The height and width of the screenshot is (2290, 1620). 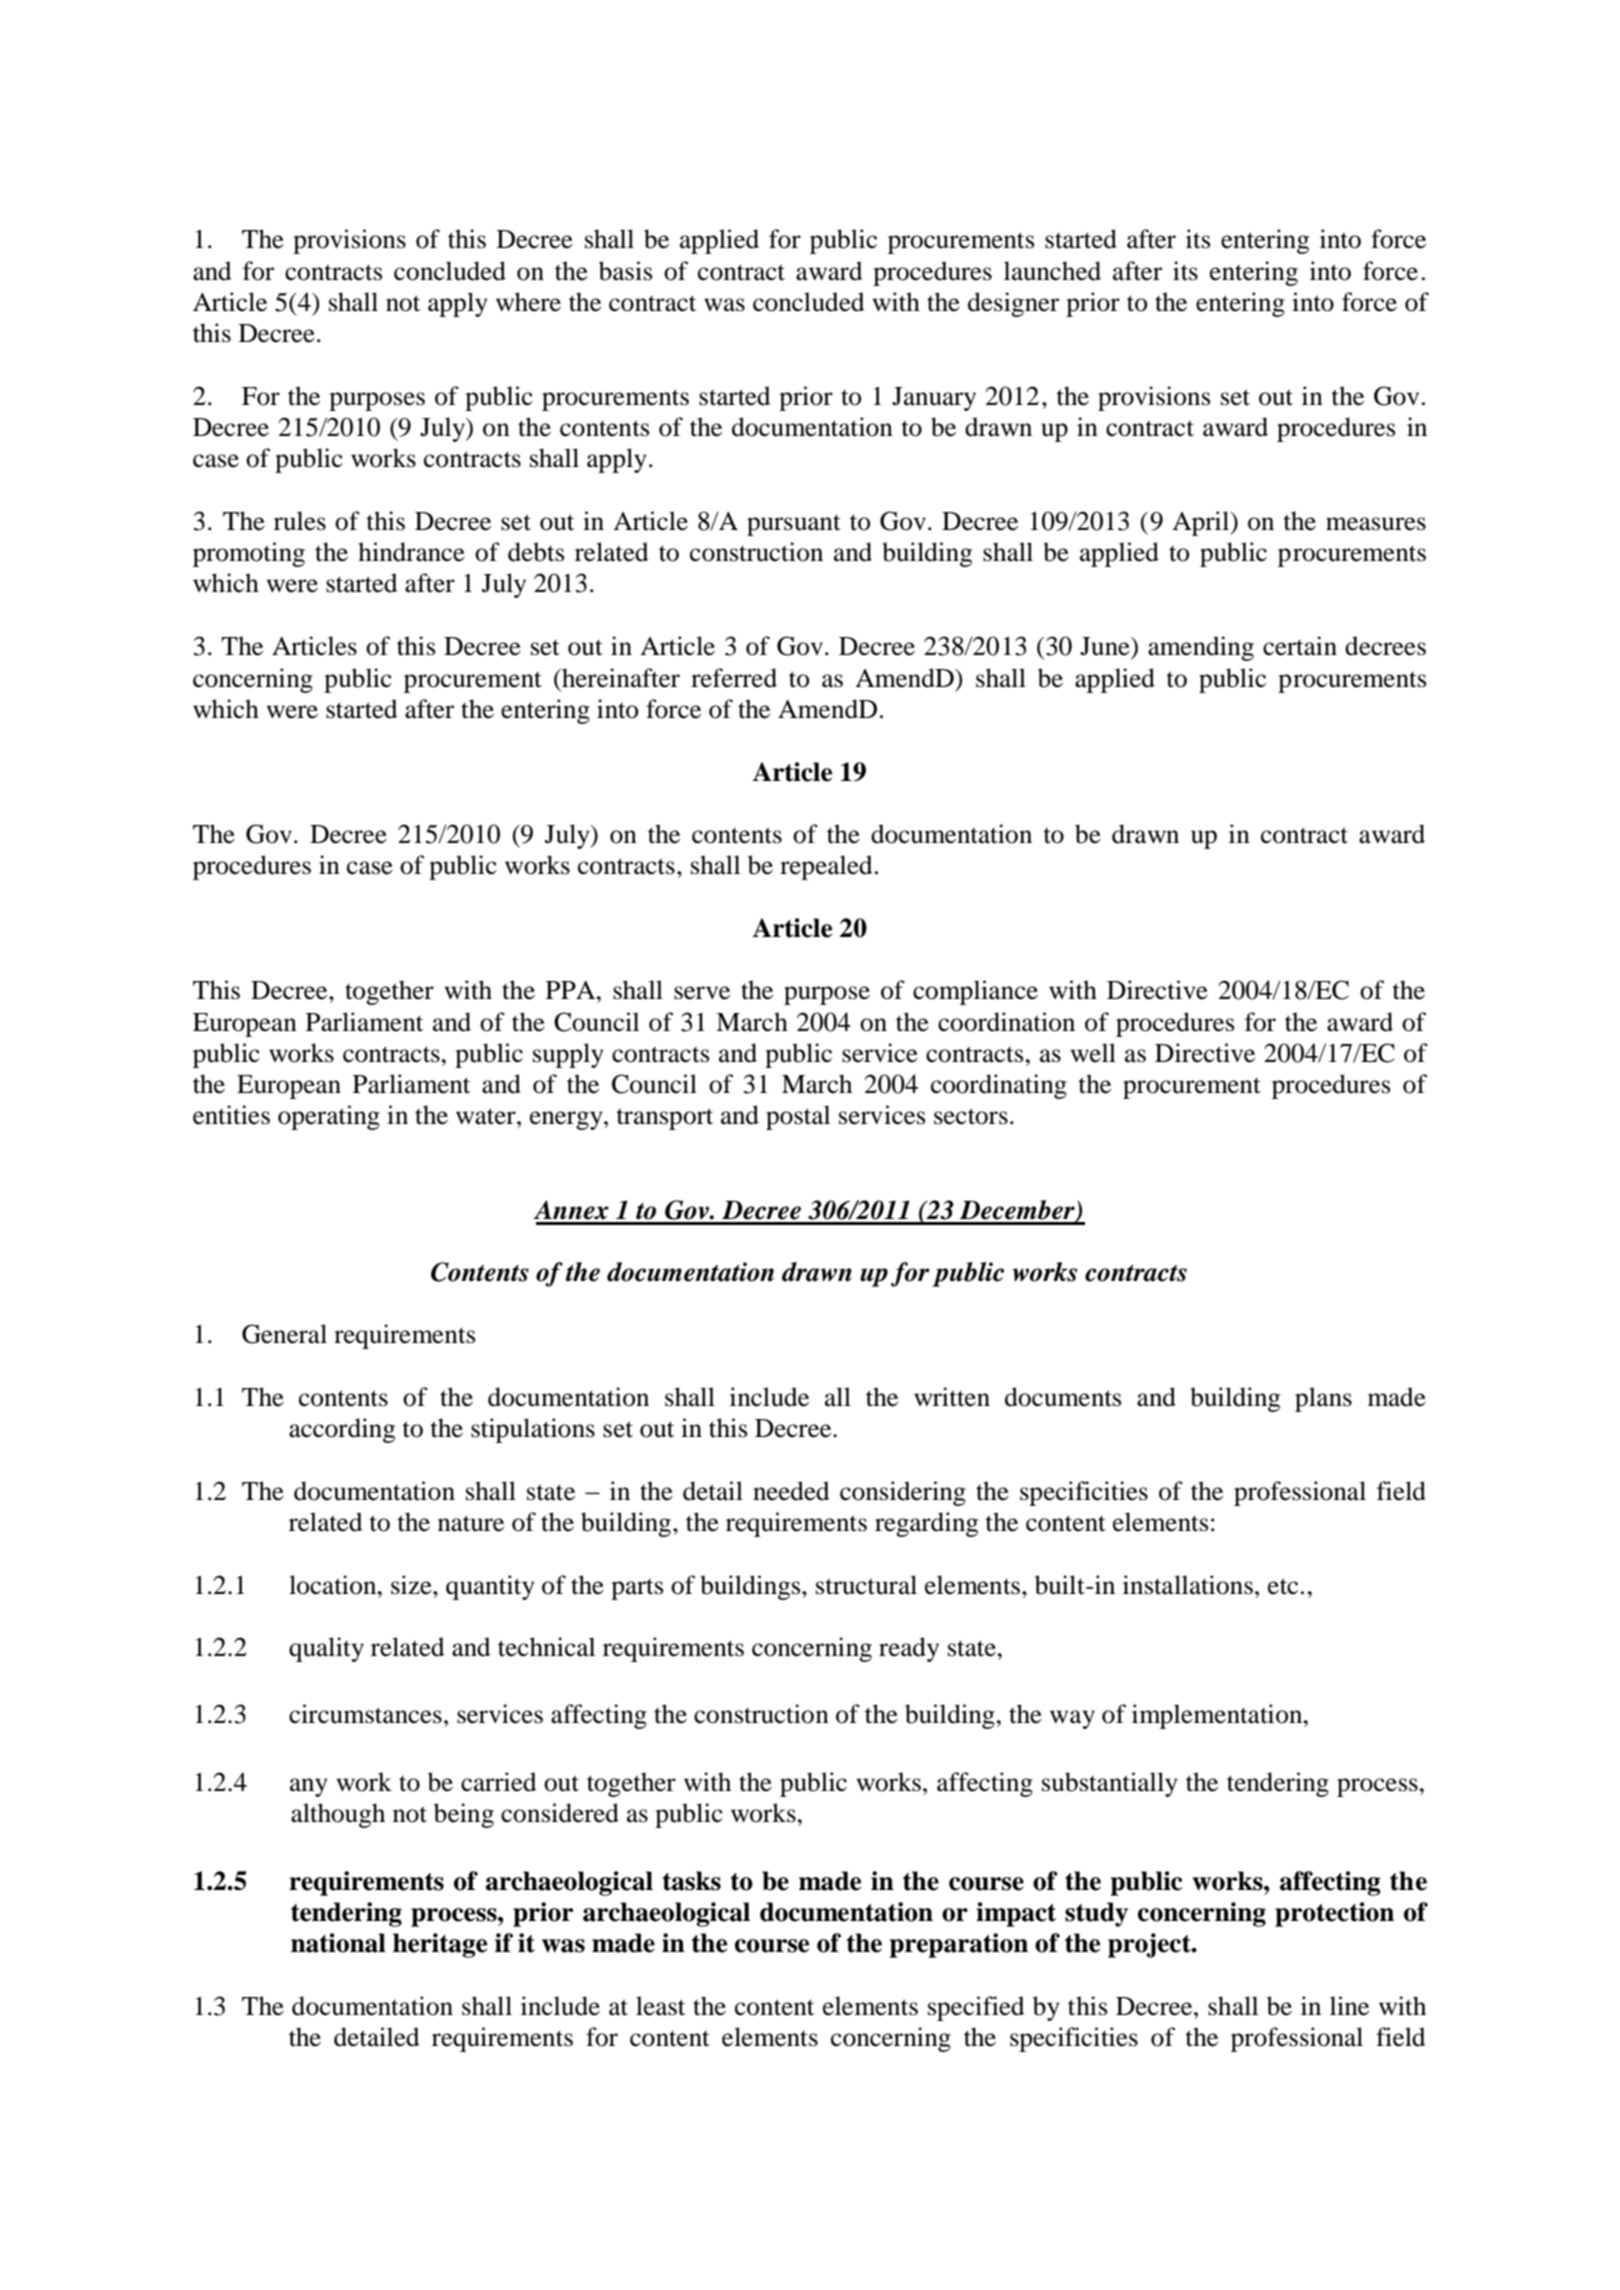 I want to click on project, so click(x=1150, y=1945).
